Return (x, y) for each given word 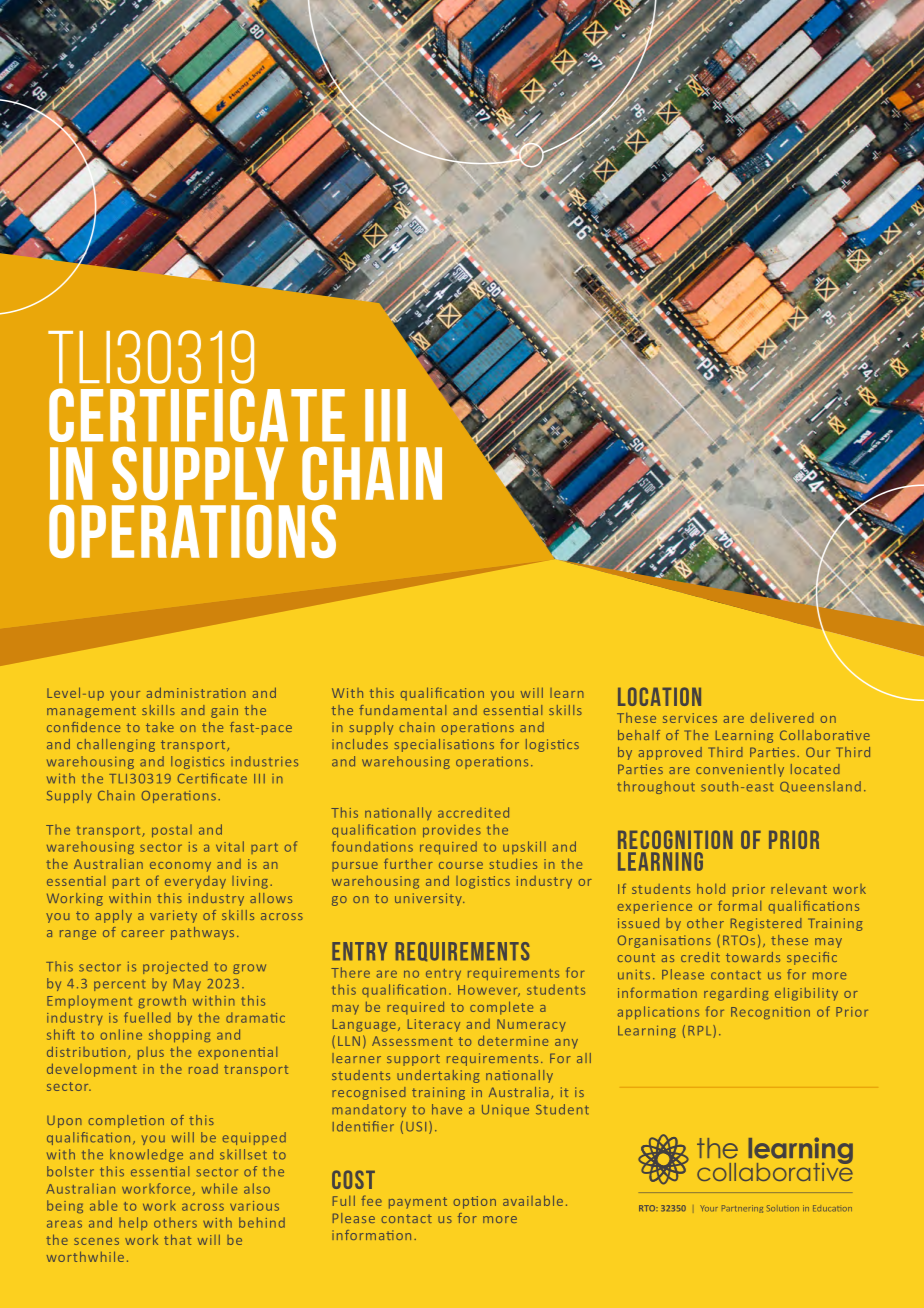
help (133, 1223)
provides (452, 831)
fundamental (402, 710)
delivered (782, 718)
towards (753, 957)
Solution (783, 1208)
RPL (701, 1031)
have (447, 1109)
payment (418, 1203)
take (160, 727)
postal (172, 831)
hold (711, 888)
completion (126, 1121)
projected (175, 967)
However (489, 991)
